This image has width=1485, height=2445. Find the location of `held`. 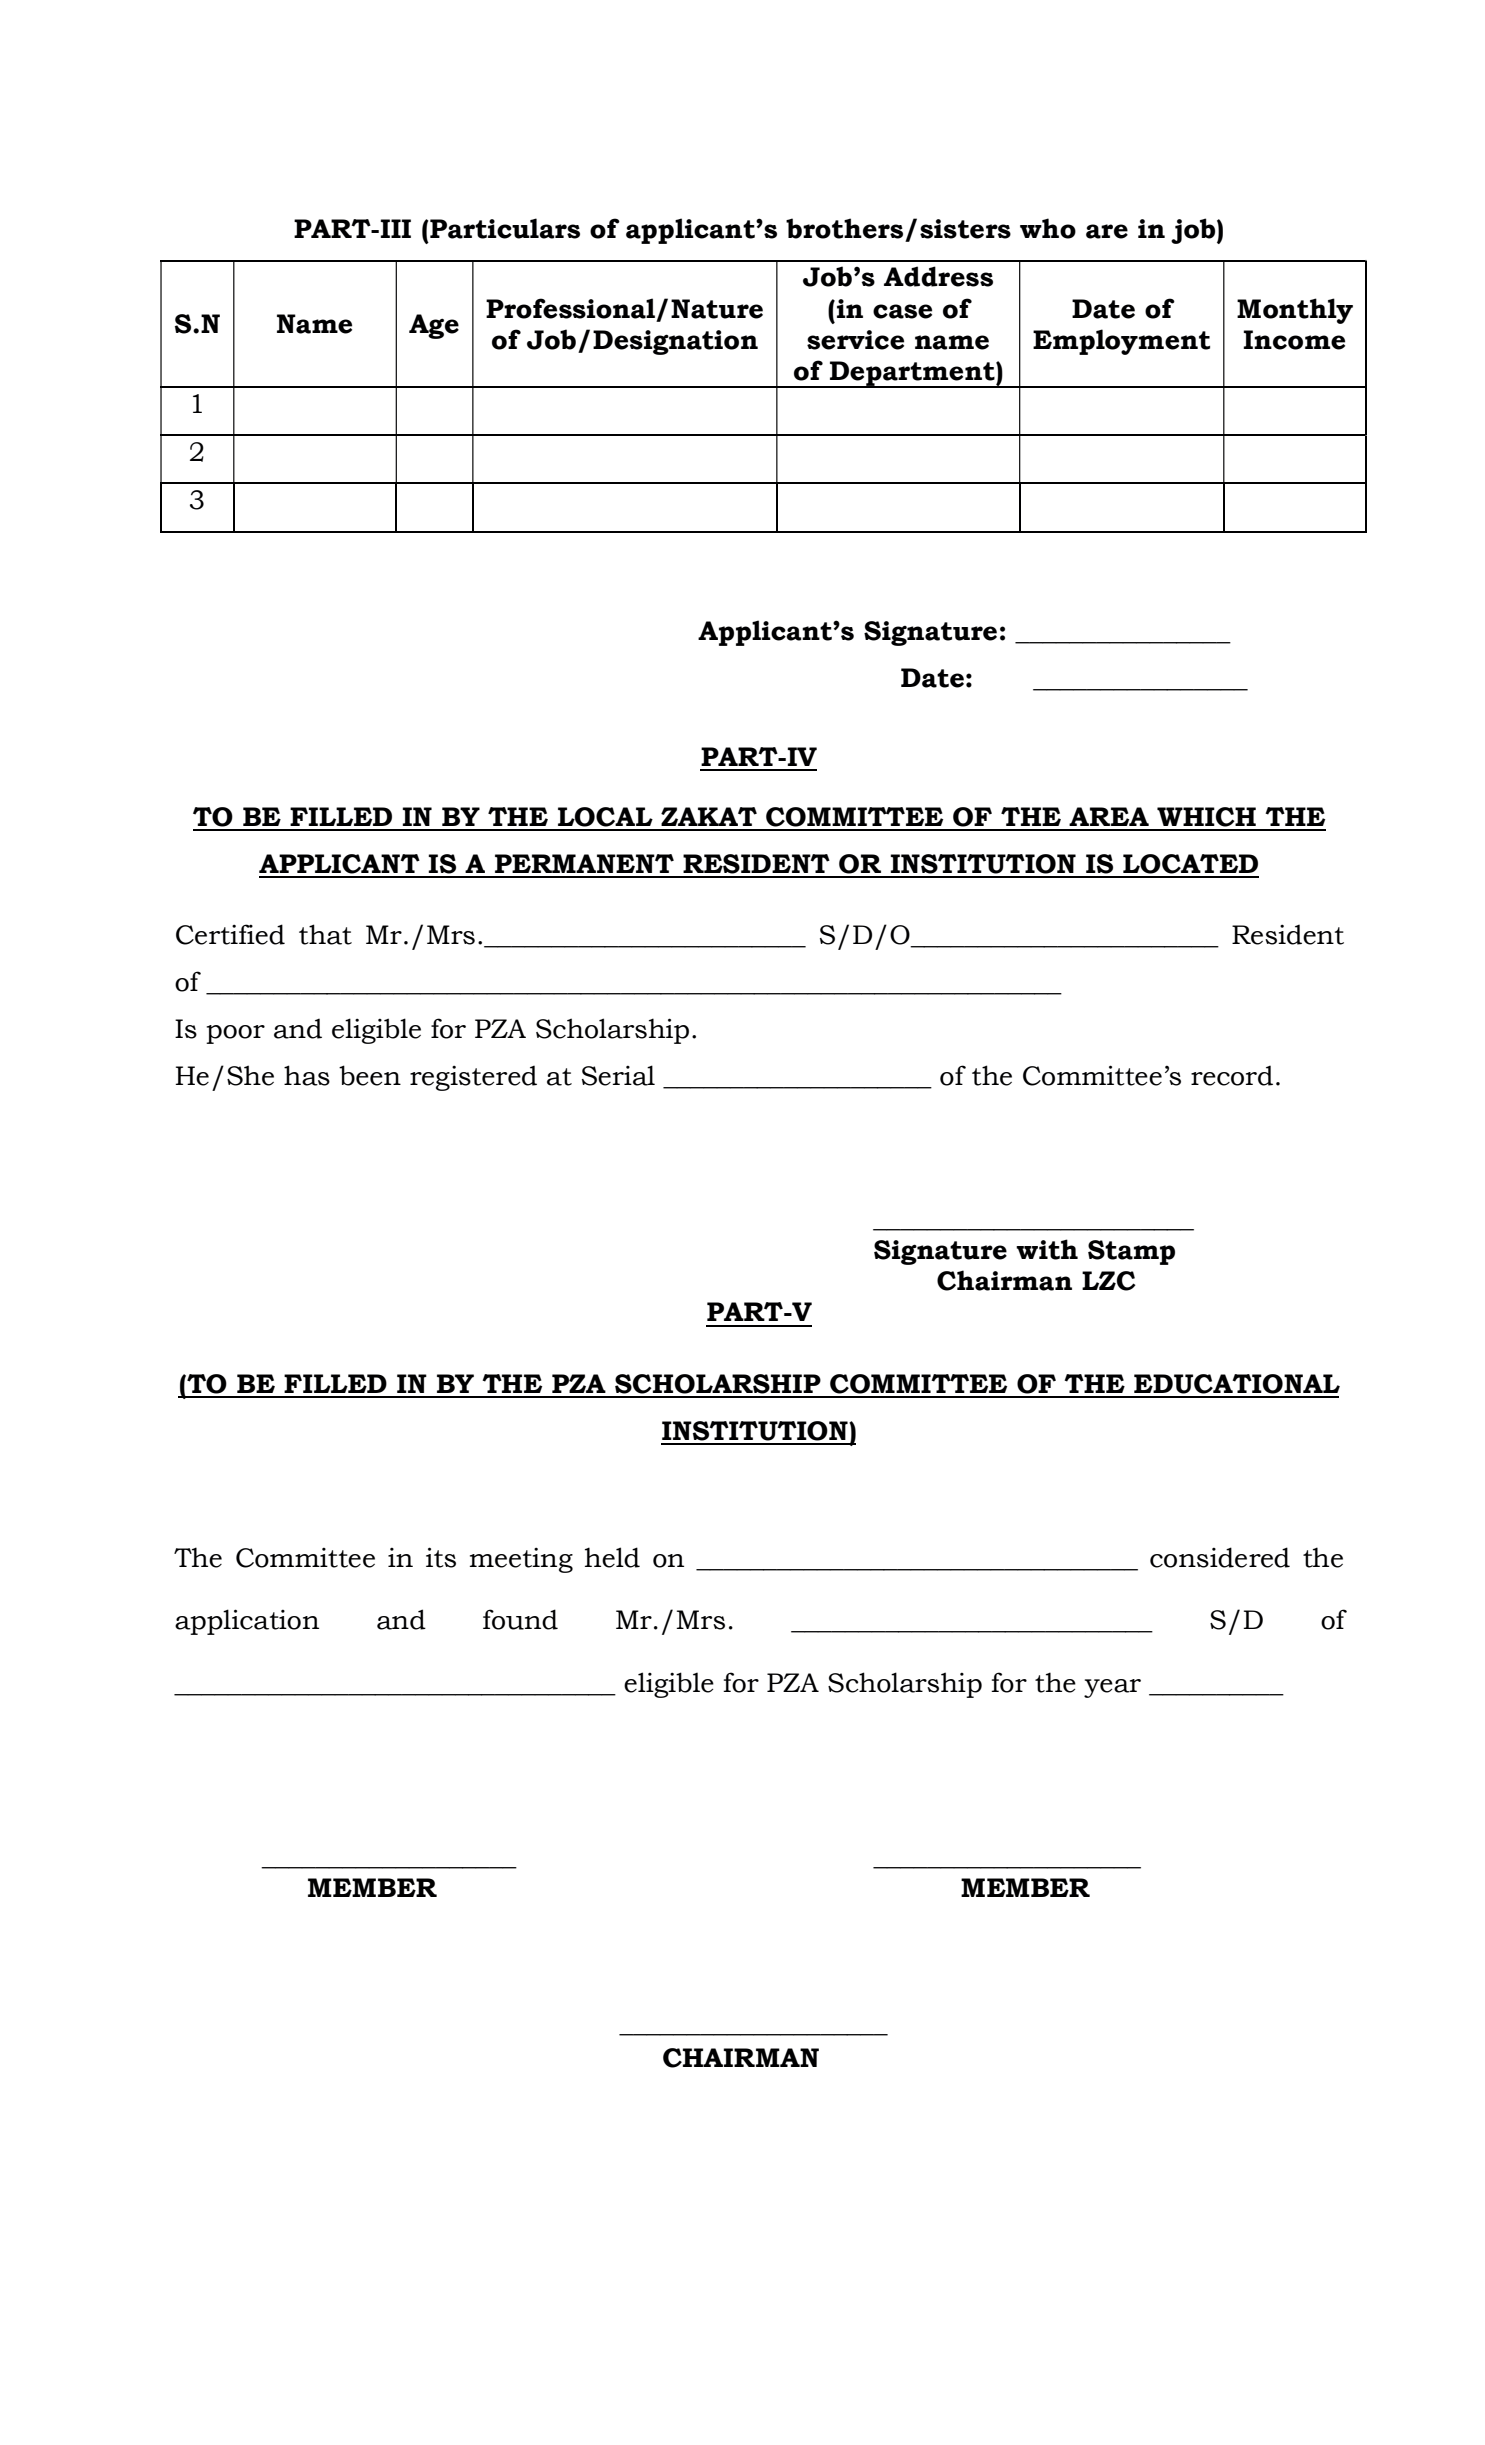

held is located at coordinates (612, 1557).
